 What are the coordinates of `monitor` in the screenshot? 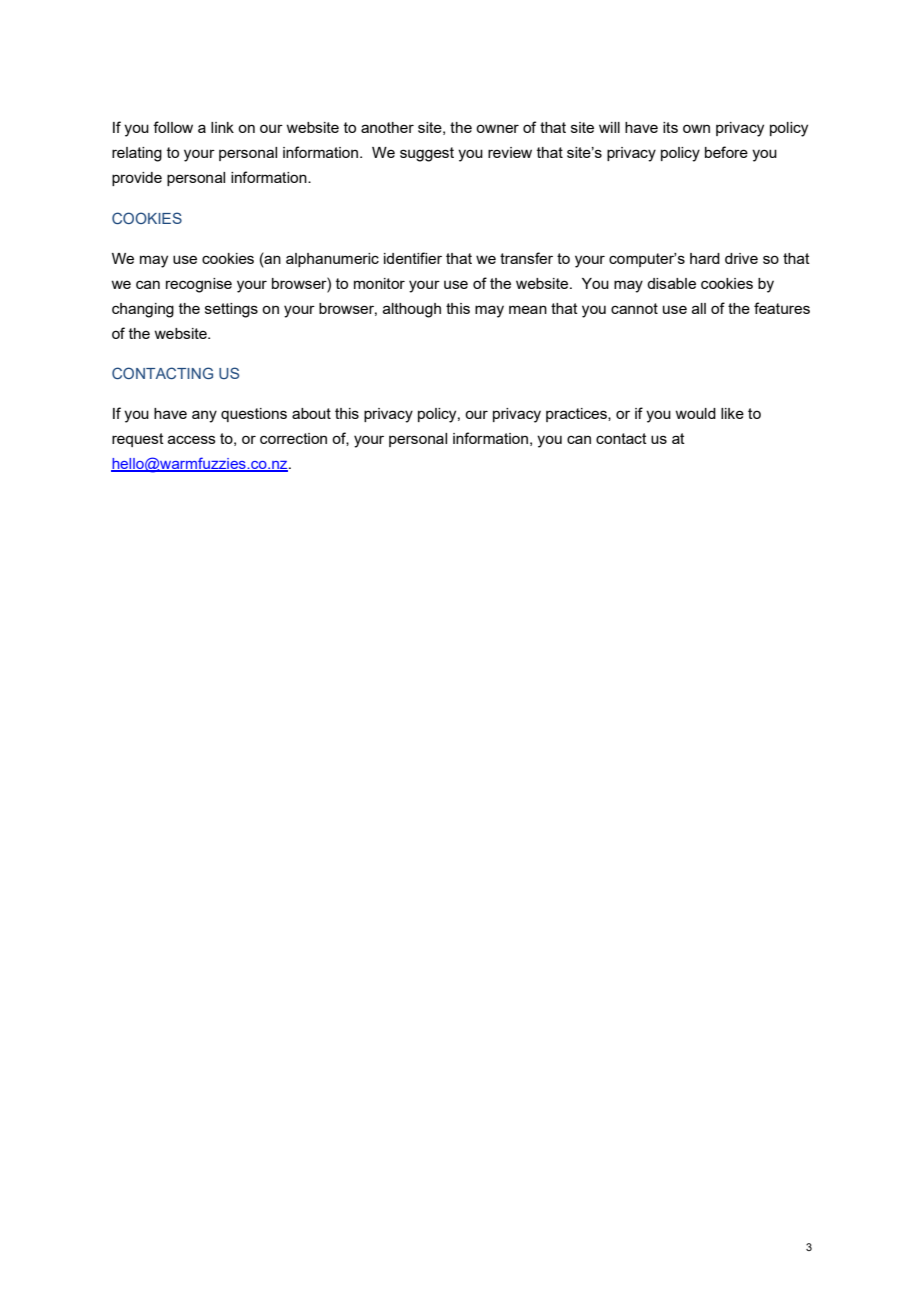 It's located at (379, 283).
